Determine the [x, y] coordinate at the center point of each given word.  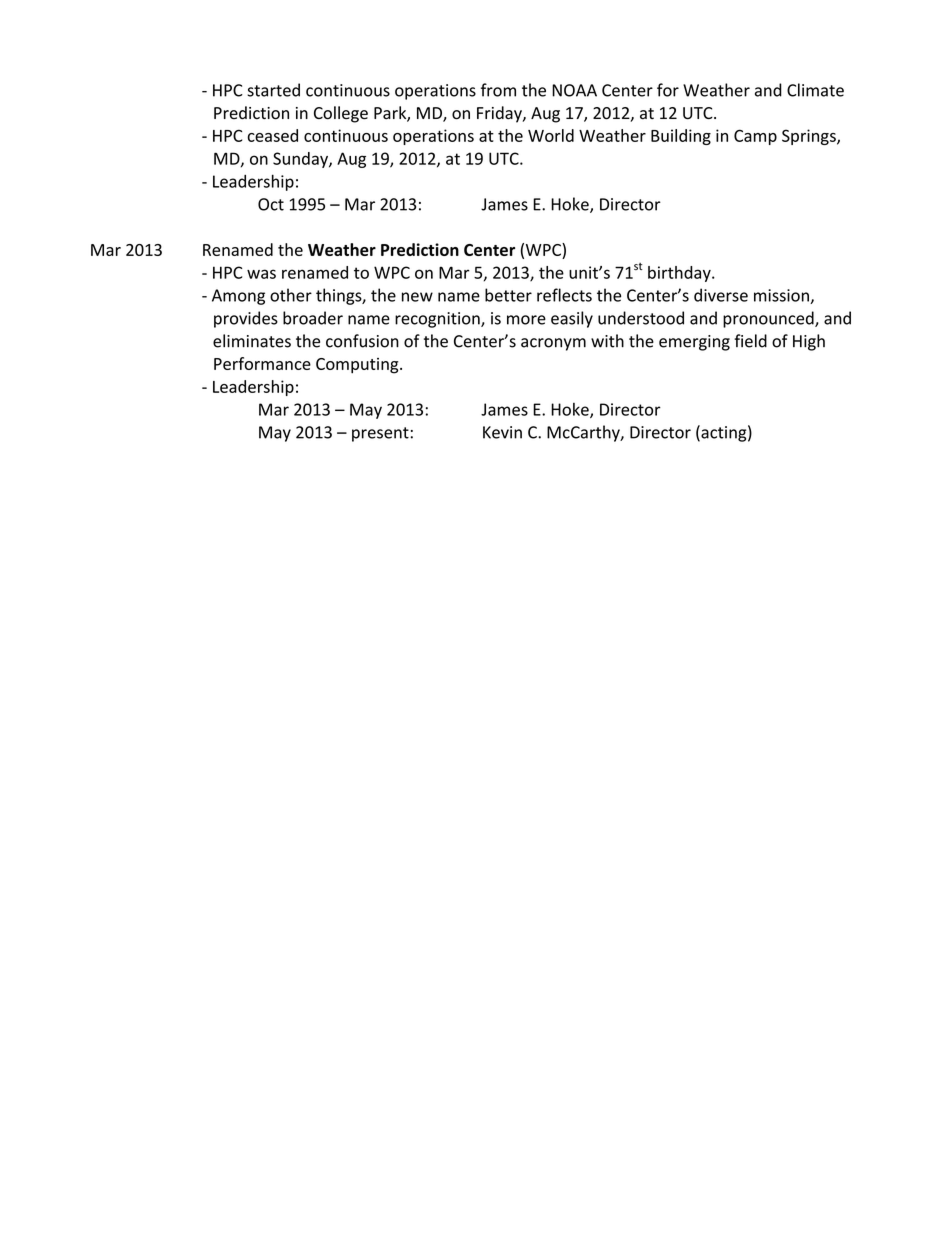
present [380, 434]
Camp [755, 137]
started [273, 90]
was [261, 274]
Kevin [502, 432]
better [508, 295]
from [498, 90]
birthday [680, 274]
